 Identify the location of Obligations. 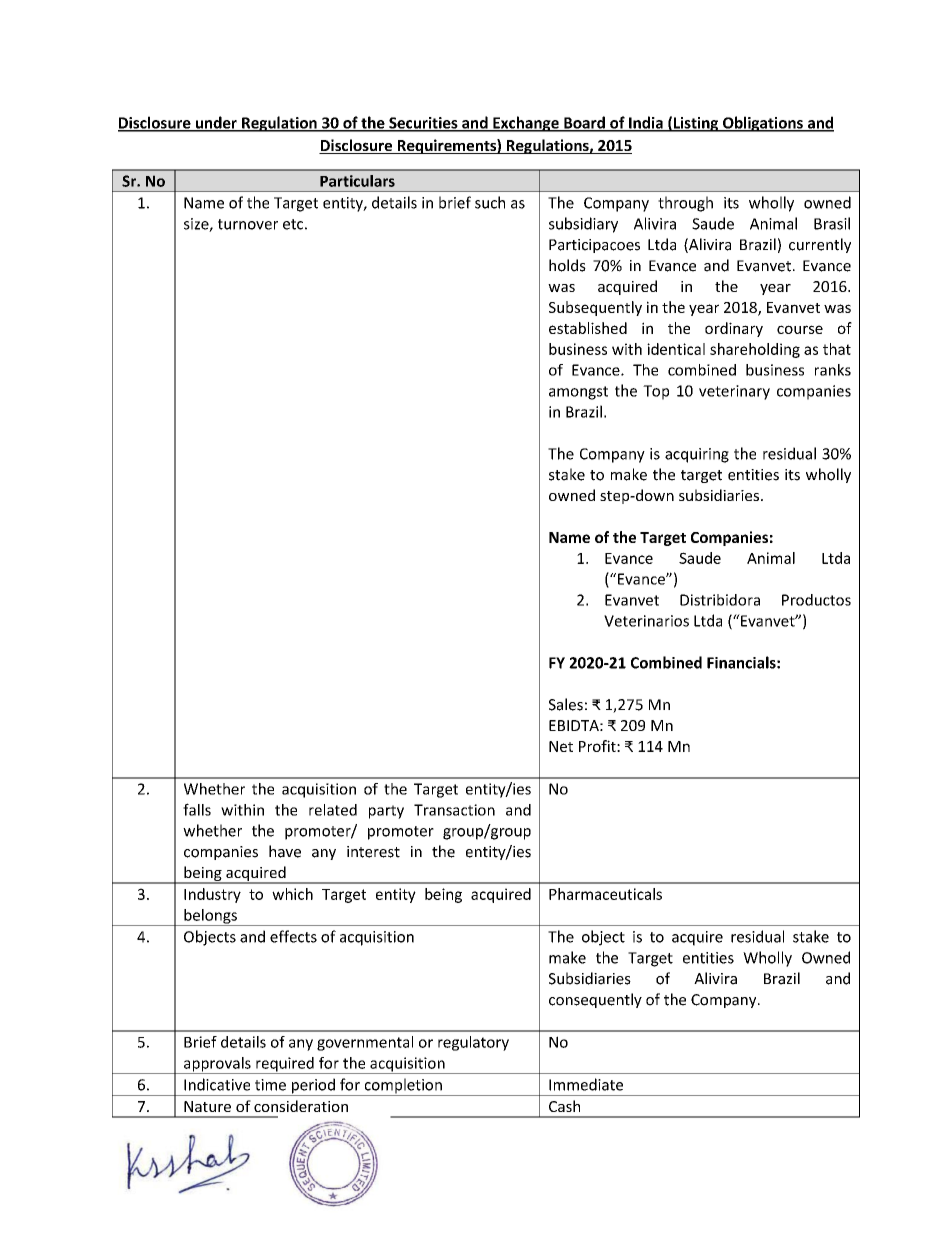
(763, 124).
